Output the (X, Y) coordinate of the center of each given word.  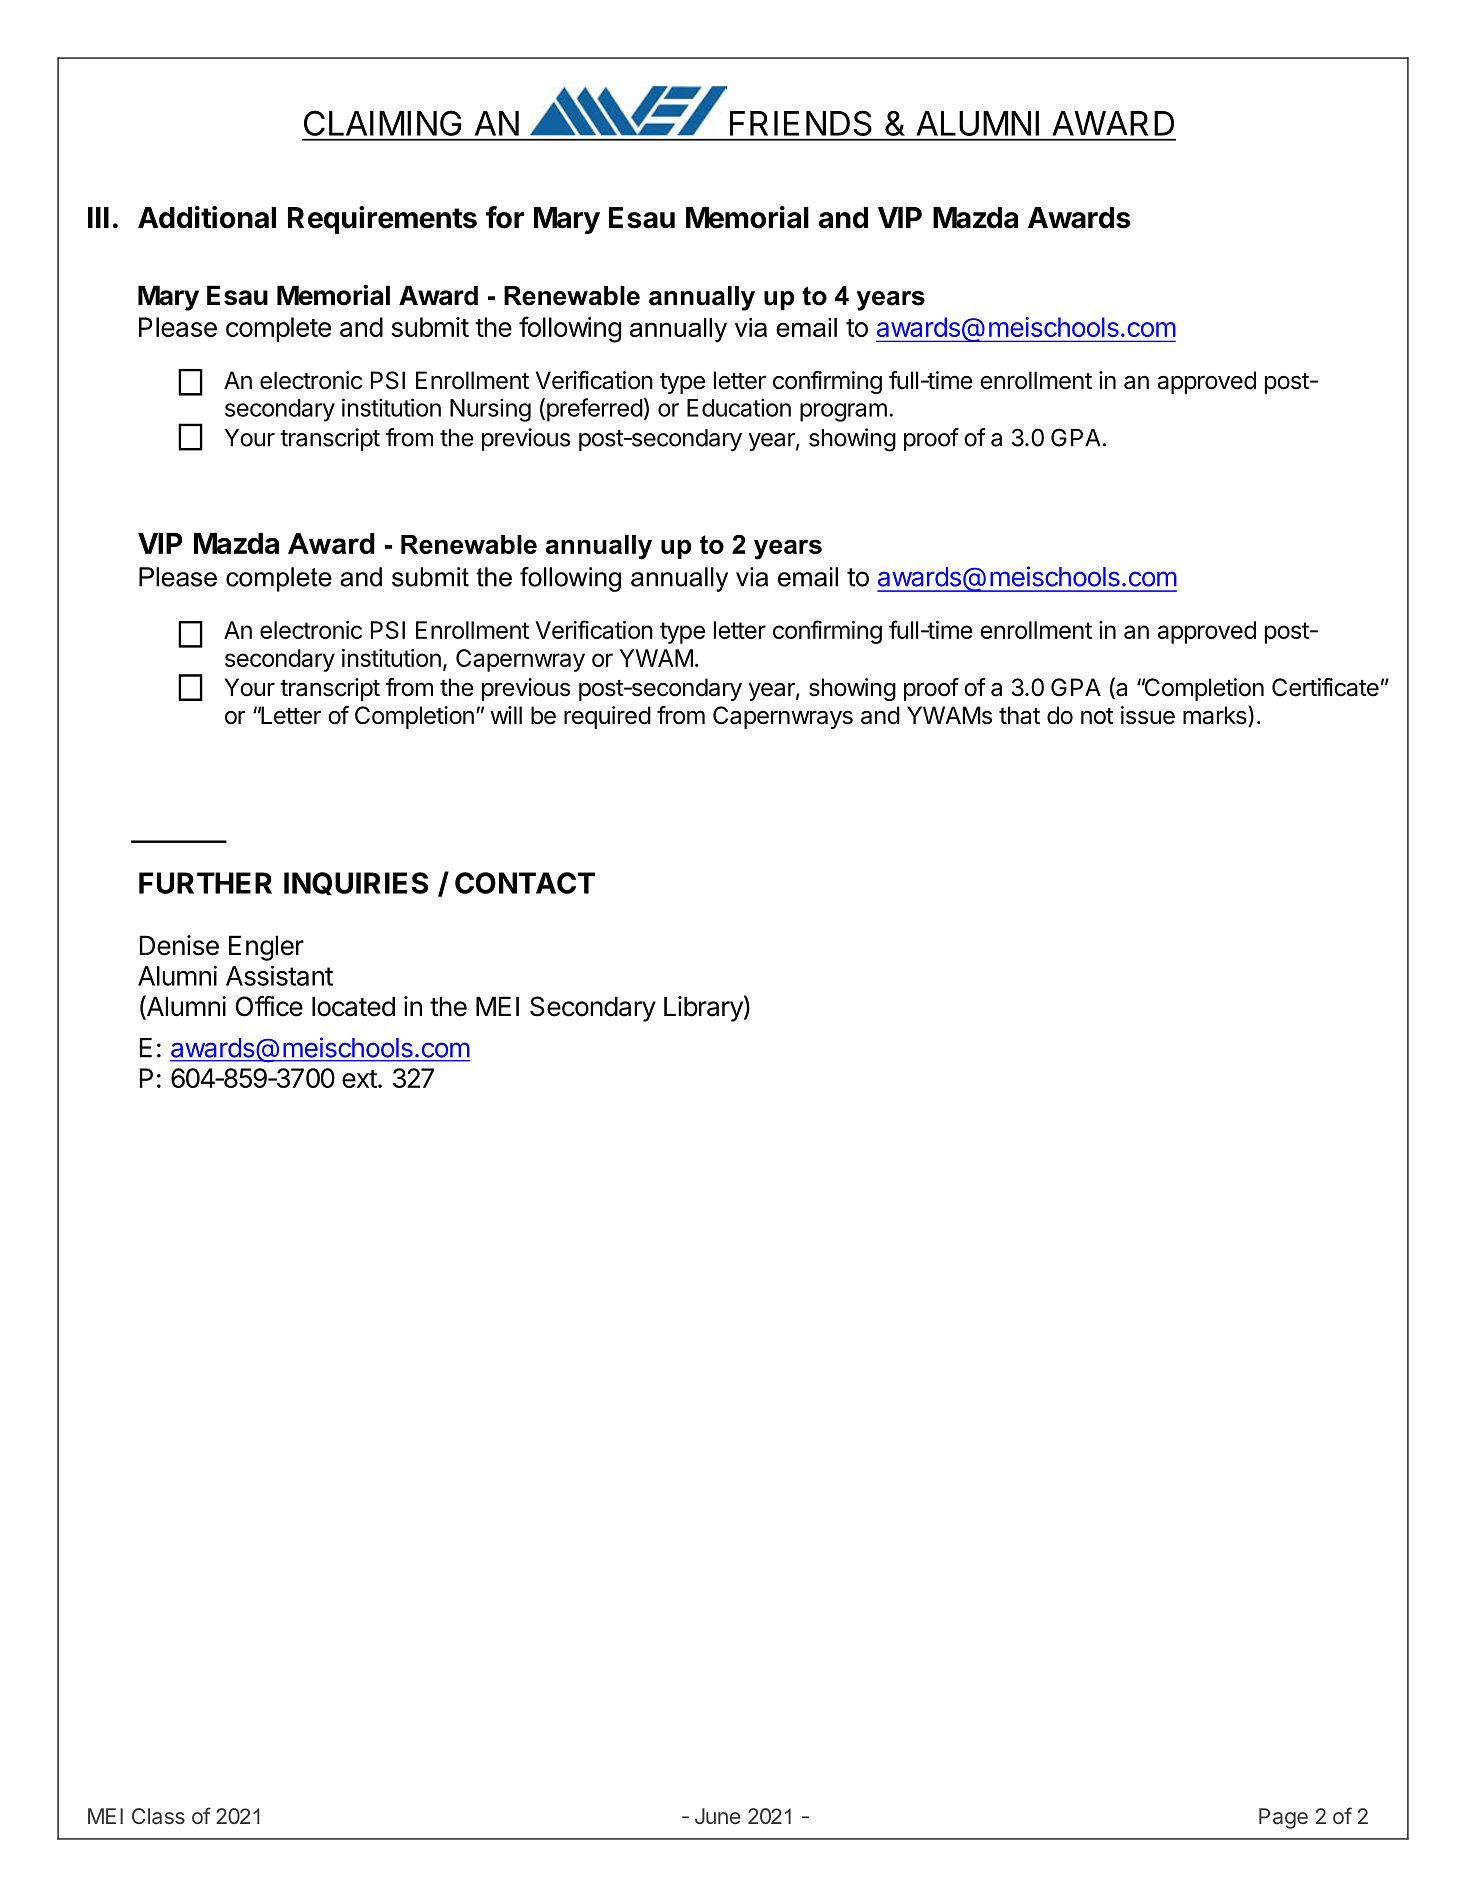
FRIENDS (801, 123)
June (717, 1816)
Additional (207, 217)
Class (158, 1816)
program (843, 412)
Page (1283, 1818)
